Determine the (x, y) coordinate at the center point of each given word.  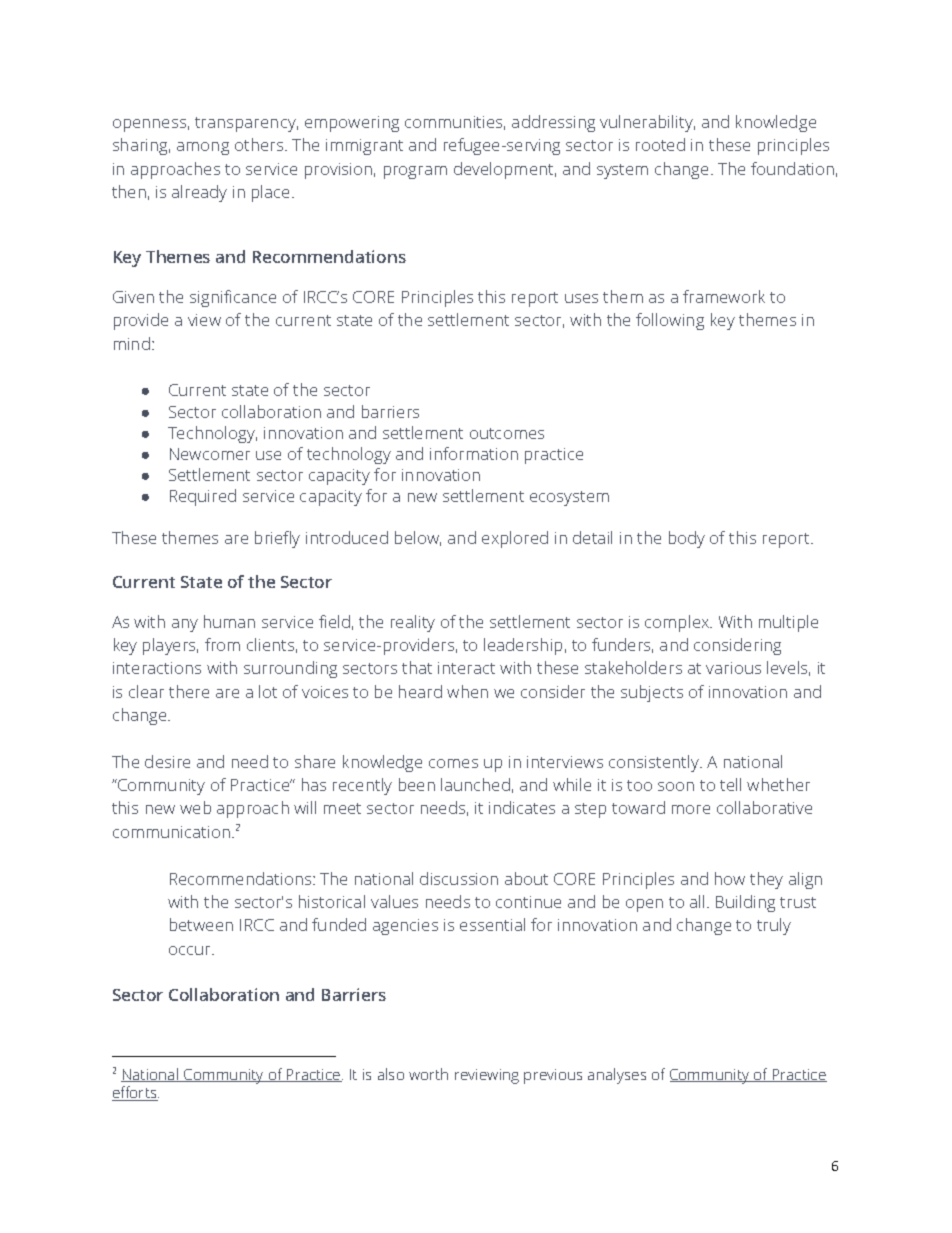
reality (413, 623)
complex (678, 623)
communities (455, 123)
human (229, 621)
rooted (660, 144)
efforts (135, 1093)
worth (428, 1074)
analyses (617, 1076)
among (203, 148)
